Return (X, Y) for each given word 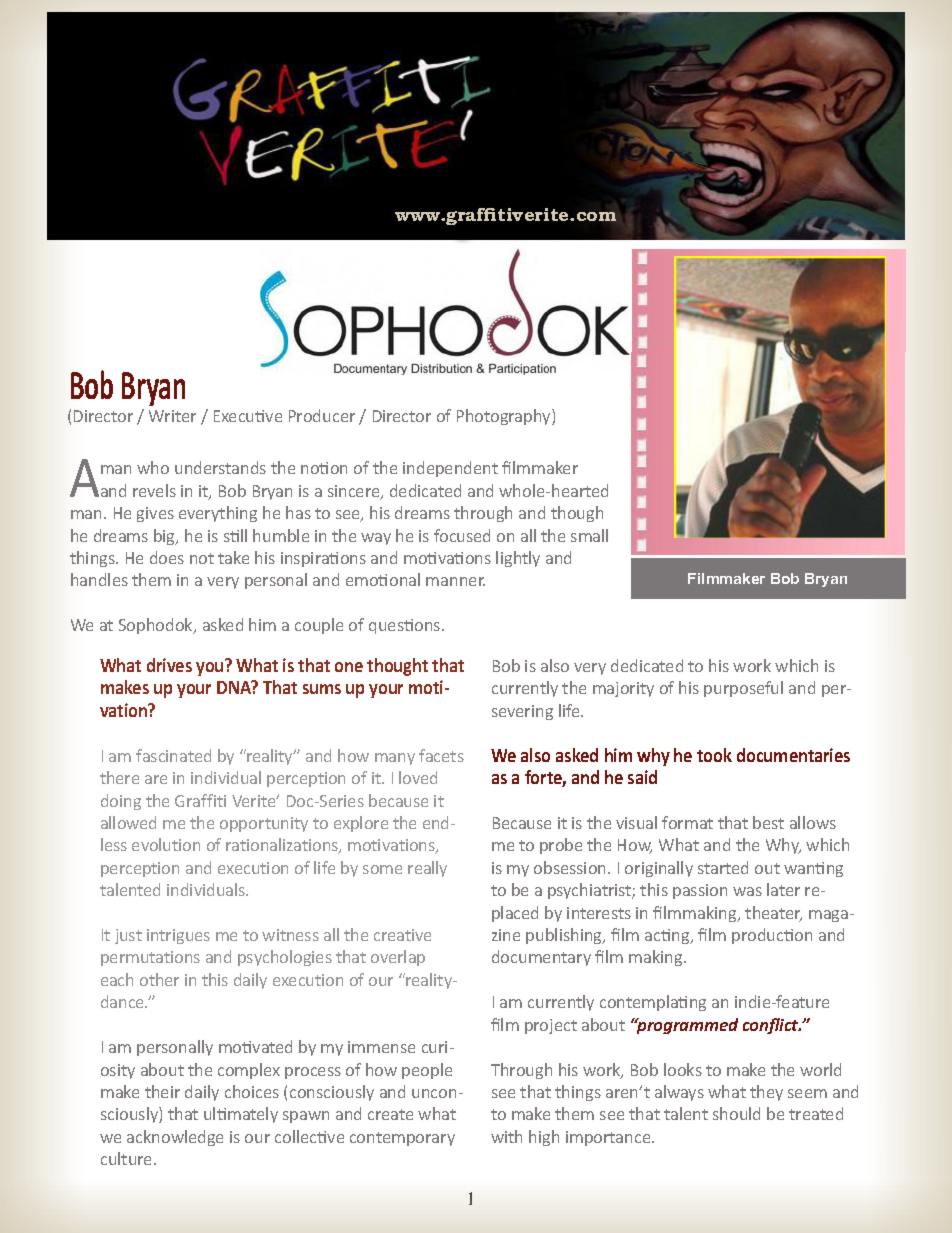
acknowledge (175, 1138)
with (506, 1136)
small (589, 535)
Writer (172, 416)
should (736, 1113)
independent (450, 469)
